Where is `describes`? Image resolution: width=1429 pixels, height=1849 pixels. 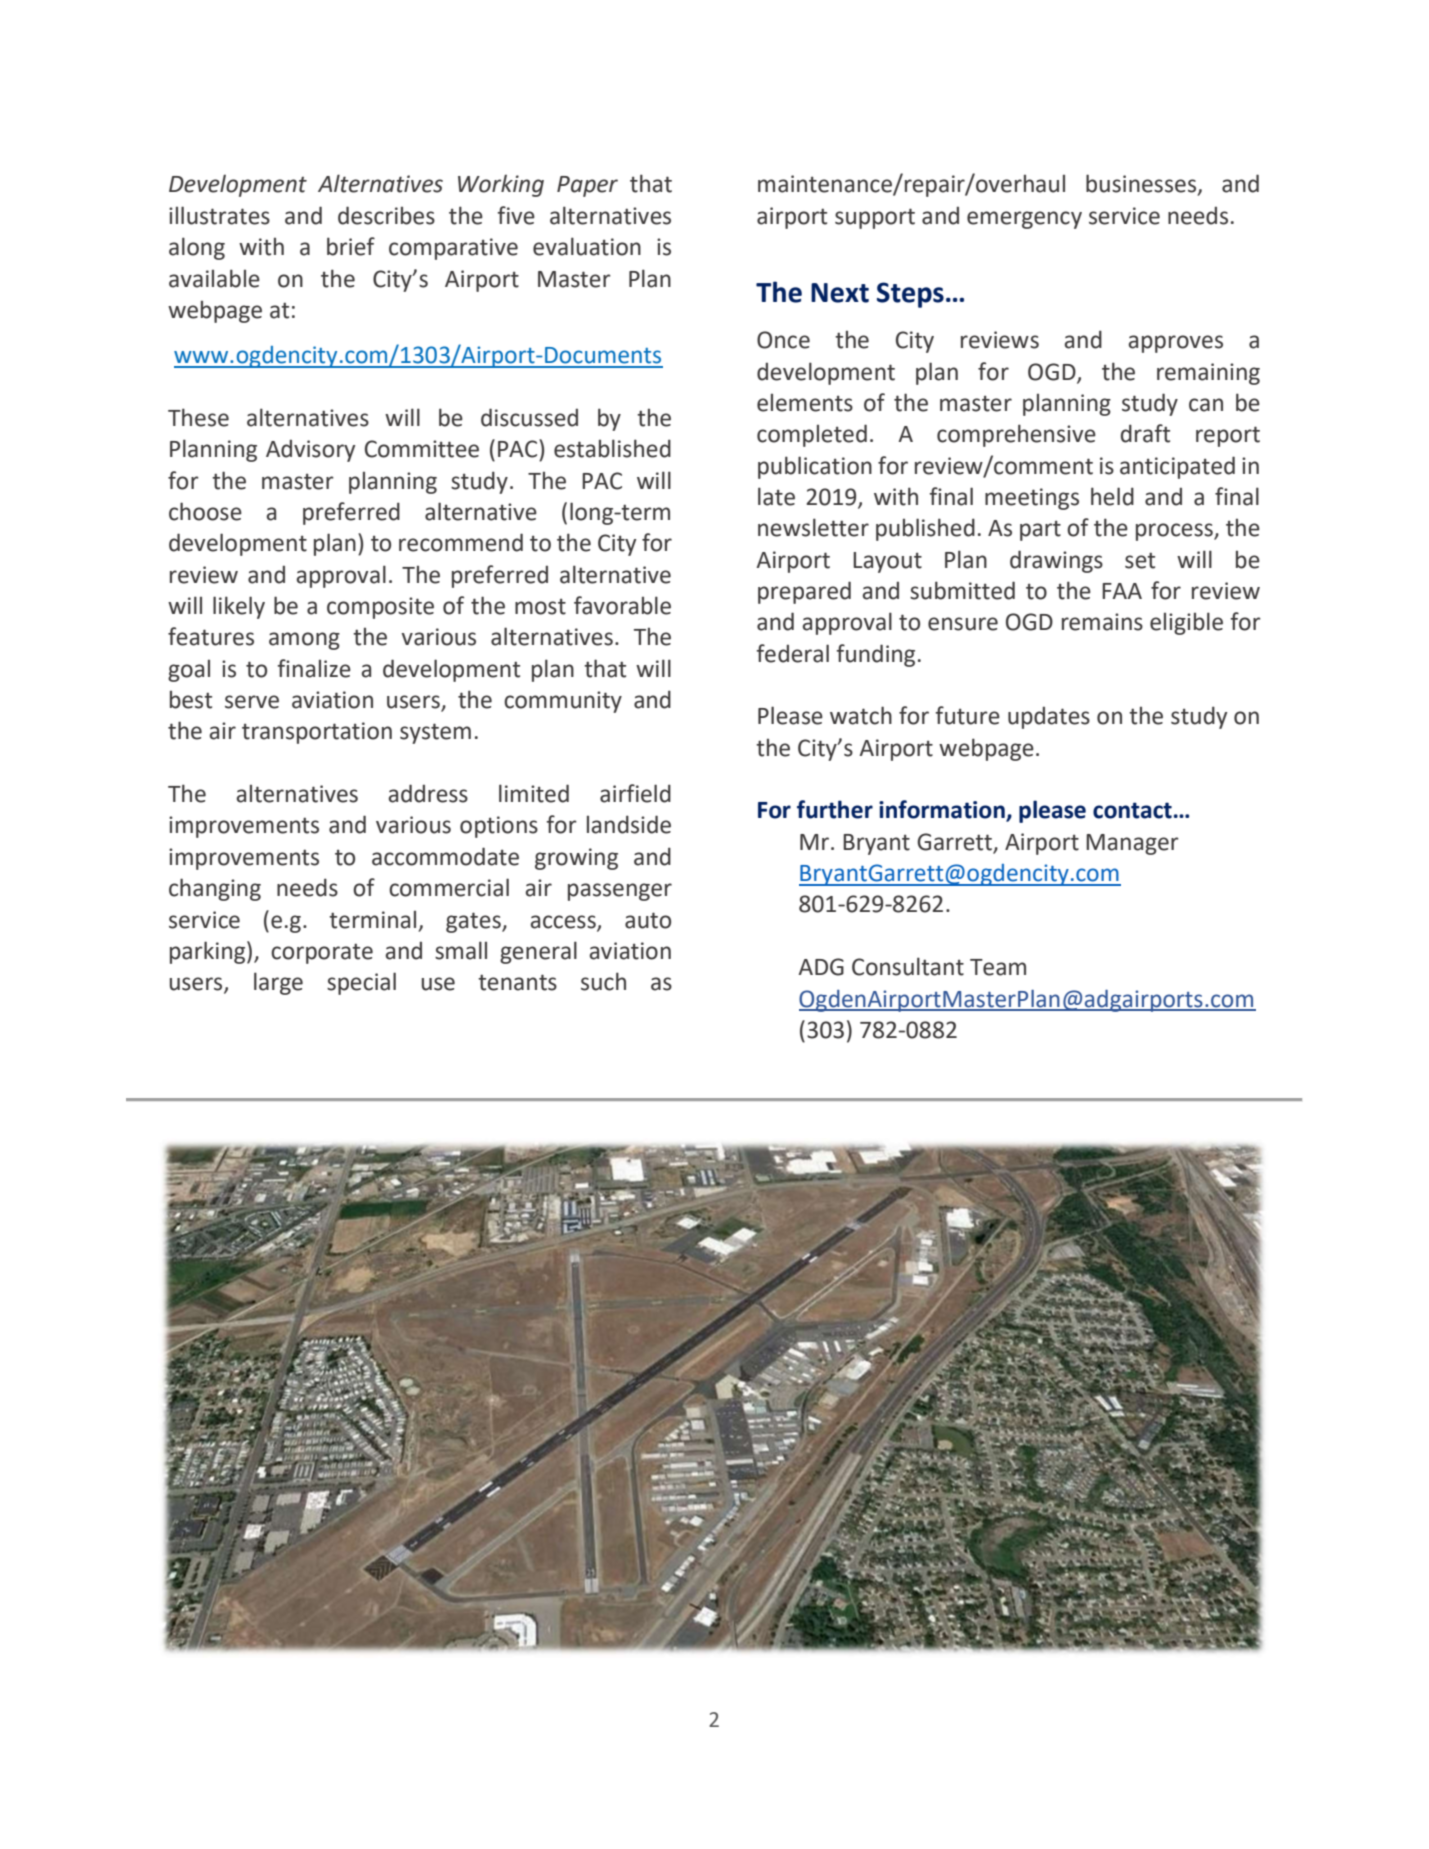
describes is located at coordinates (386, 215).
